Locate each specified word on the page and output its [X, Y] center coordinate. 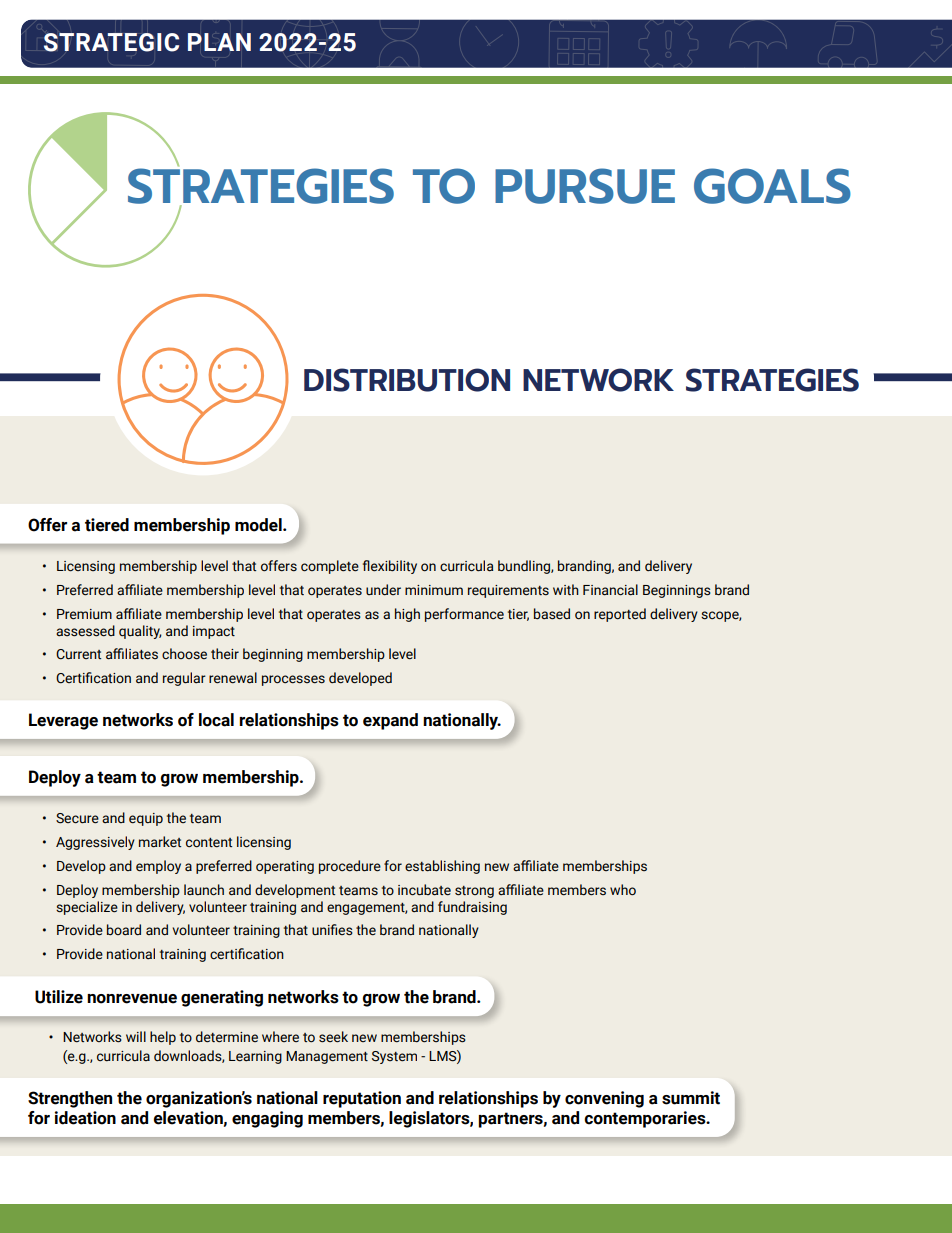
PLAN [219, 42]
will [136, 1036]
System [394, 1057]
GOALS [772, 186]
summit [691, 1098]
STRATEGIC [111, 42]
